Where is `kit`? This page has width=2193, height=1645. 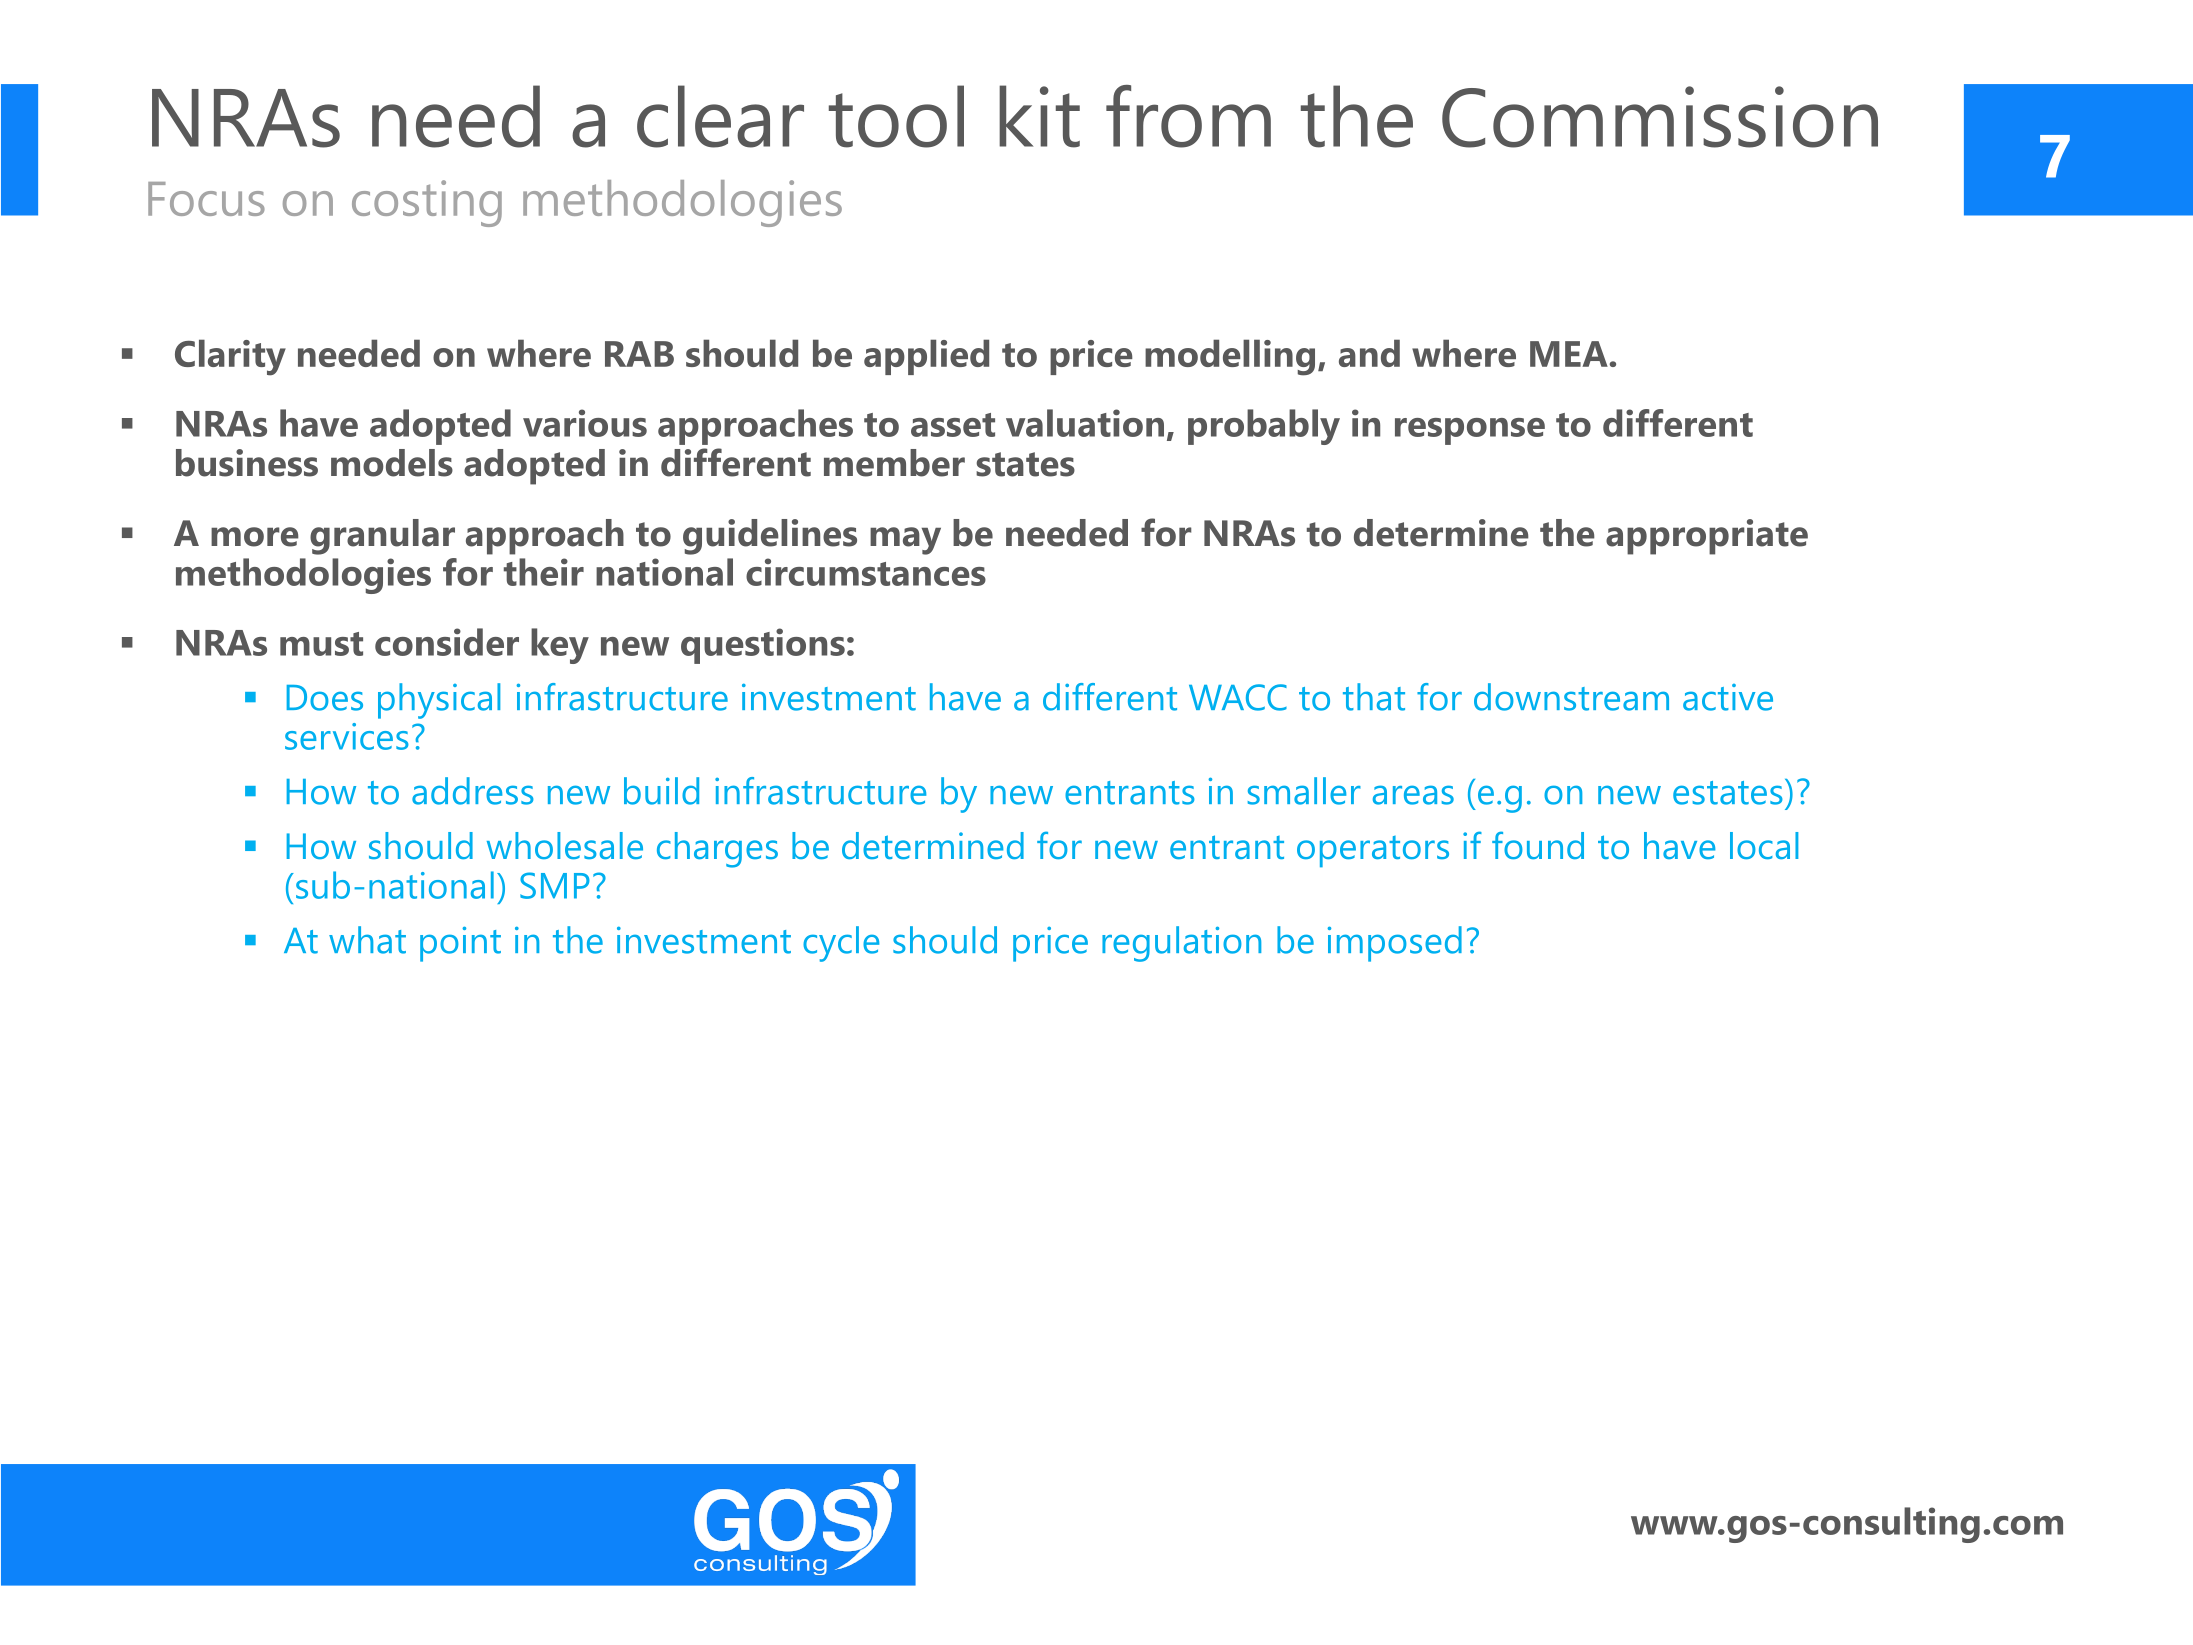 kit is located at coordinates (1039, 116).
